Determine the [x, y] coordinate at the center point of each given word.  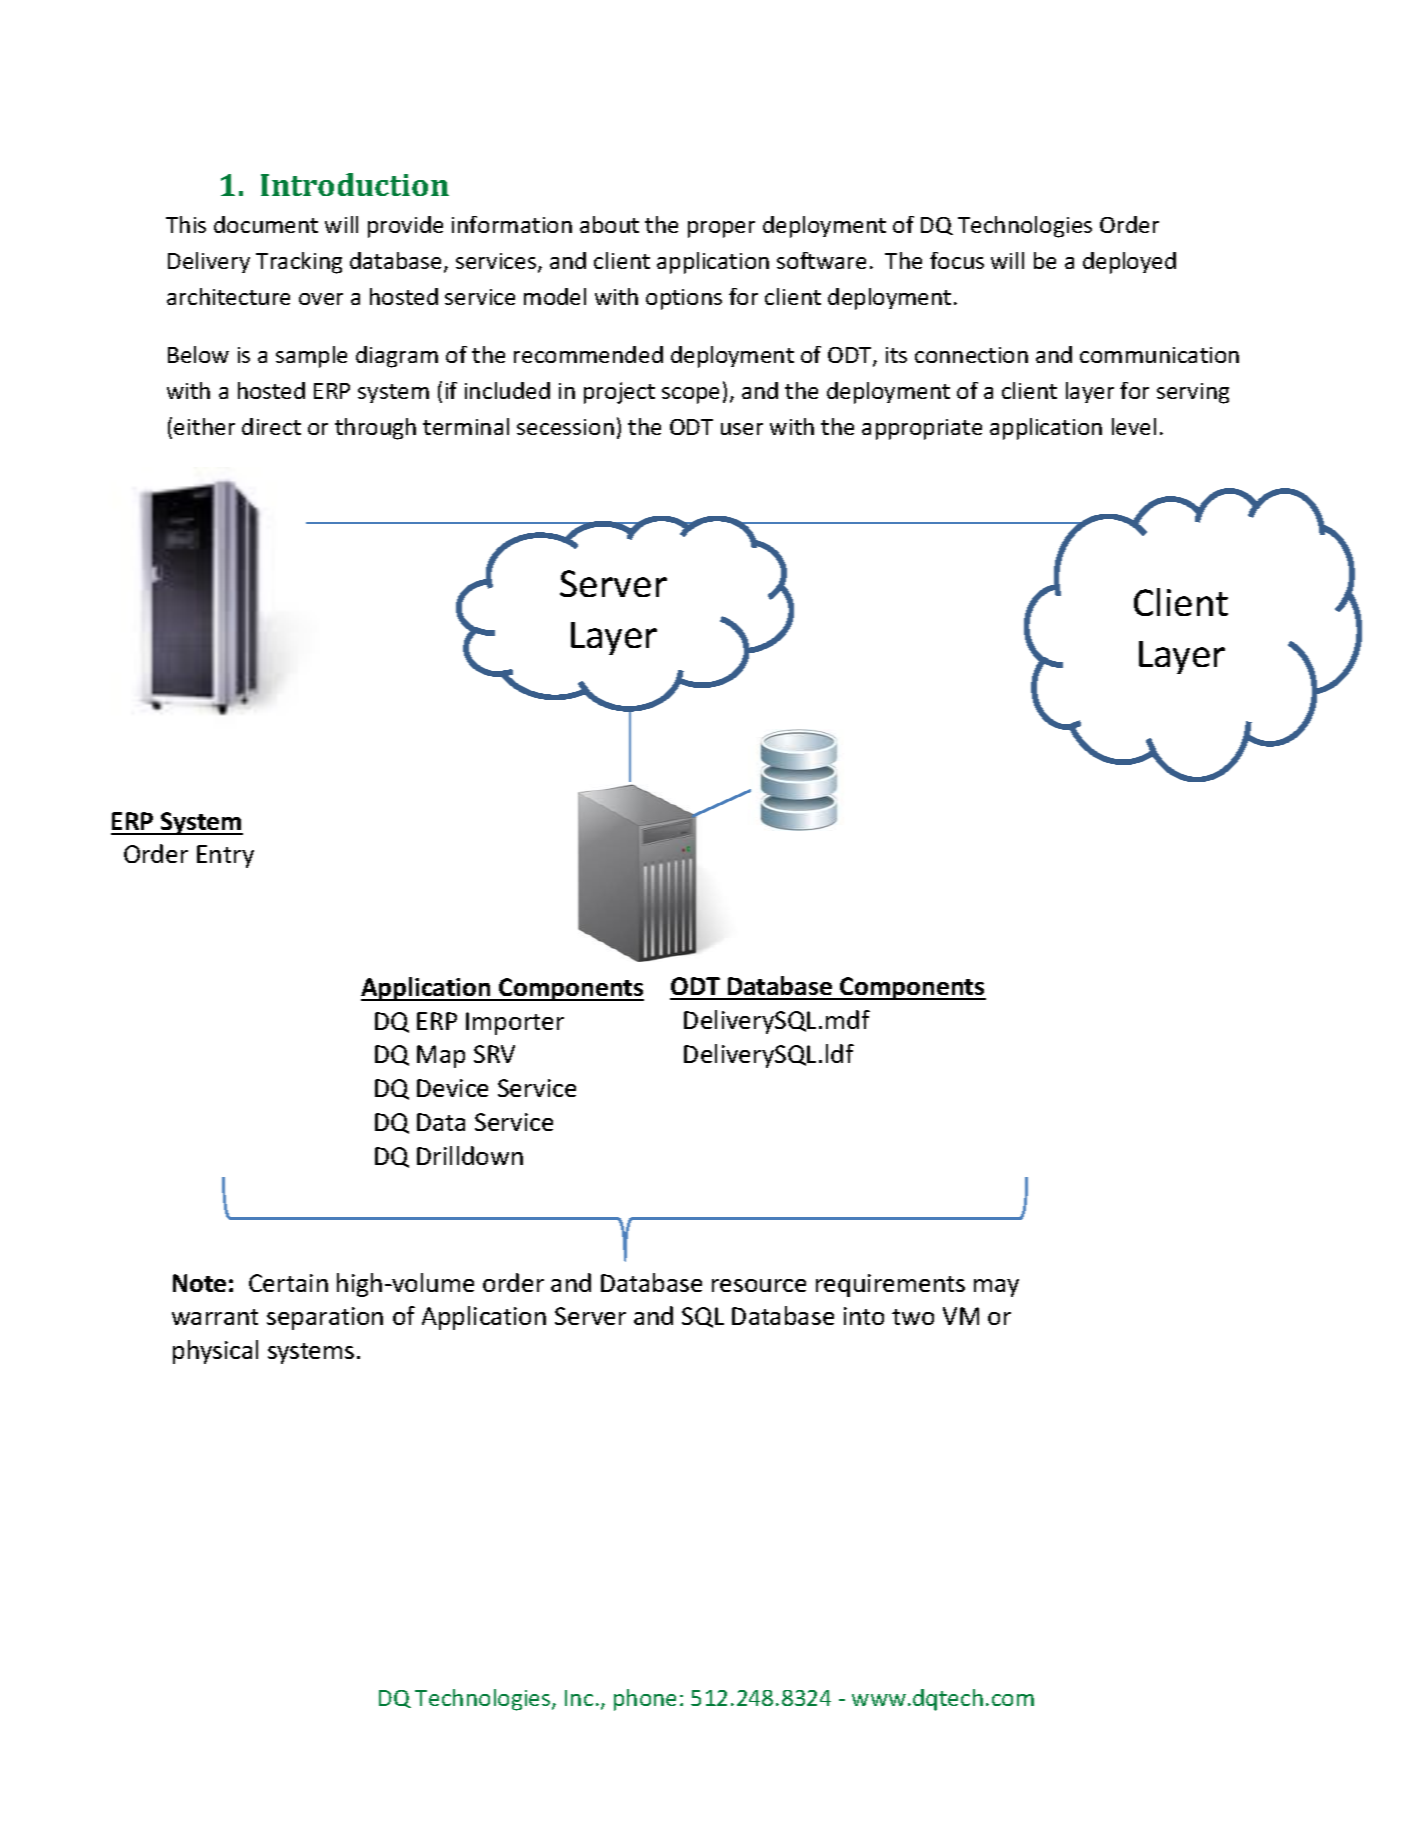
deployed [1129, 263]
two [913, 1317]
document [266, 224]
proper [721, 229]
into [864, 1316]
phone [645, 1700]
